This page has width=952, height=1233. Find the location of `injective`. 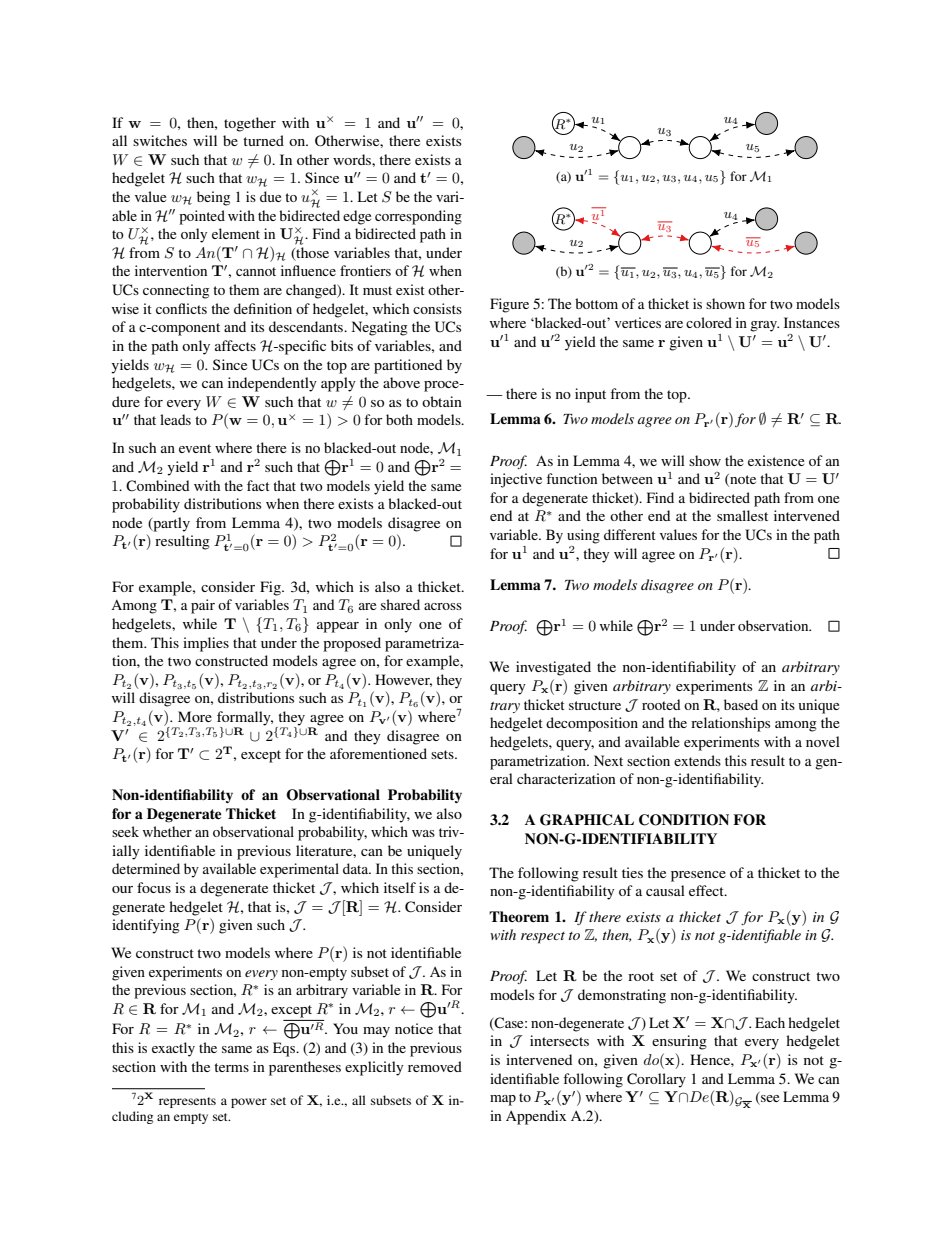

injective is located at coordinates (516, 480).
